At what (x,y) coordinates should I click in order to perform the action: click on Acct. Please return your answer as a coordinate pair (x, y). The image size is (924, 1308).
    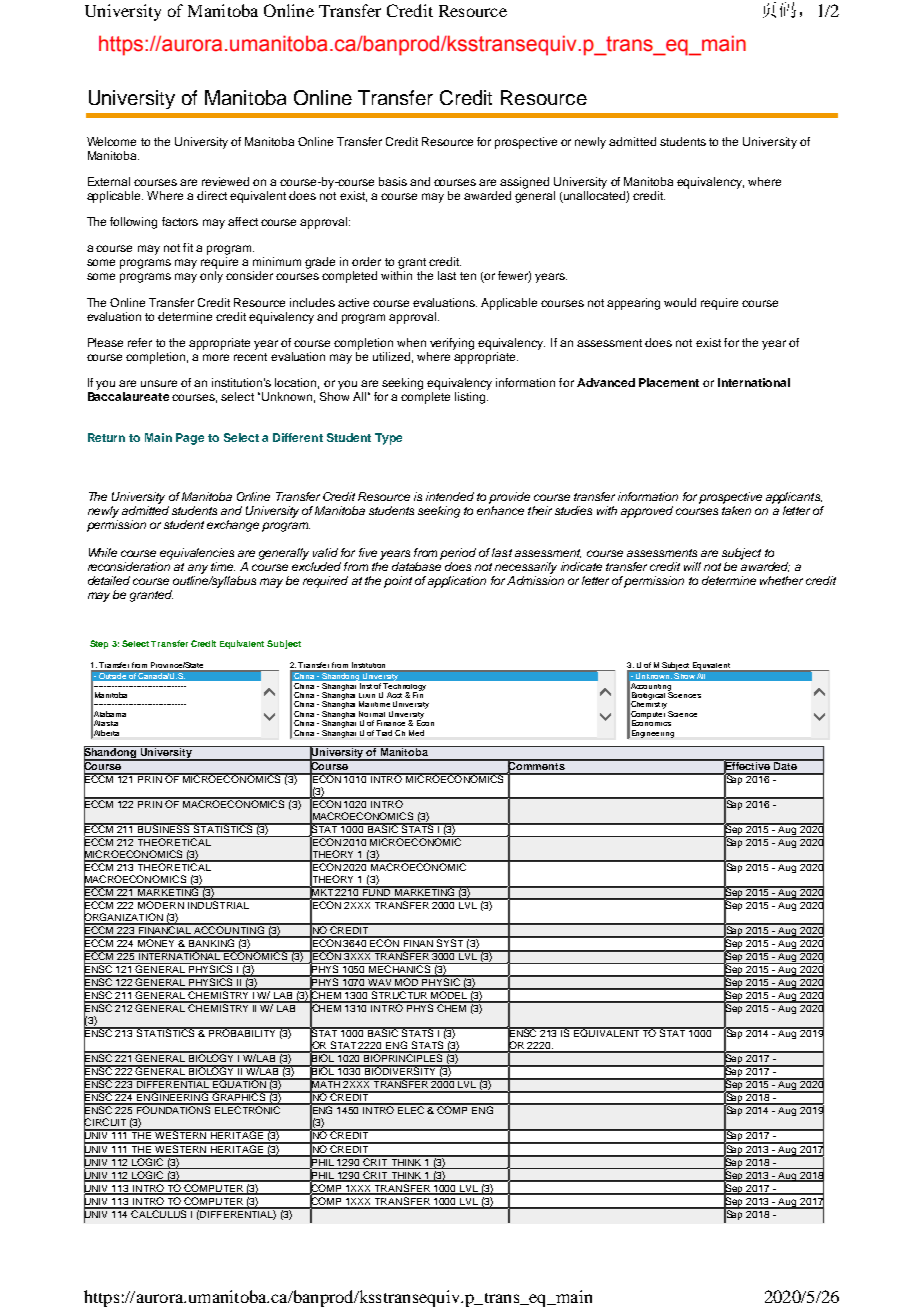
    Looking at the image, I should click on (394, 695).
